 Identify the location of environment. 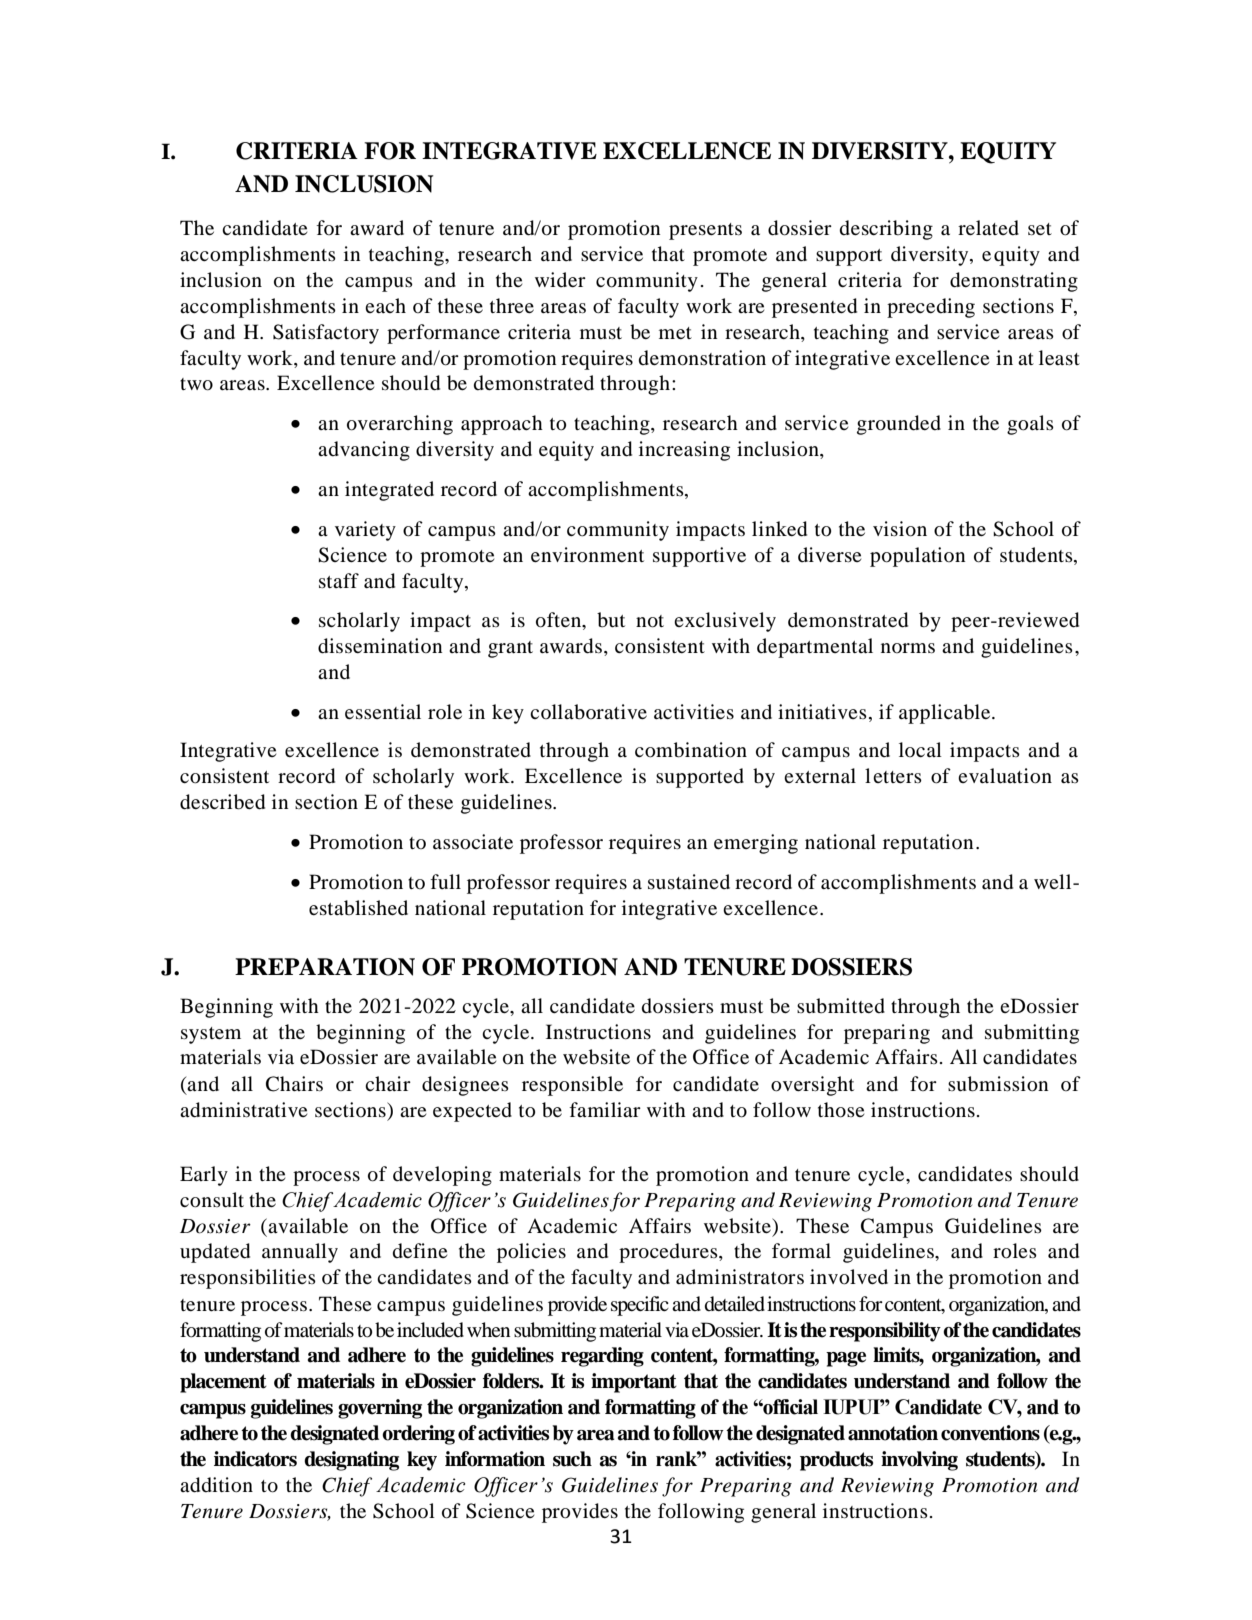
(587, 555).
